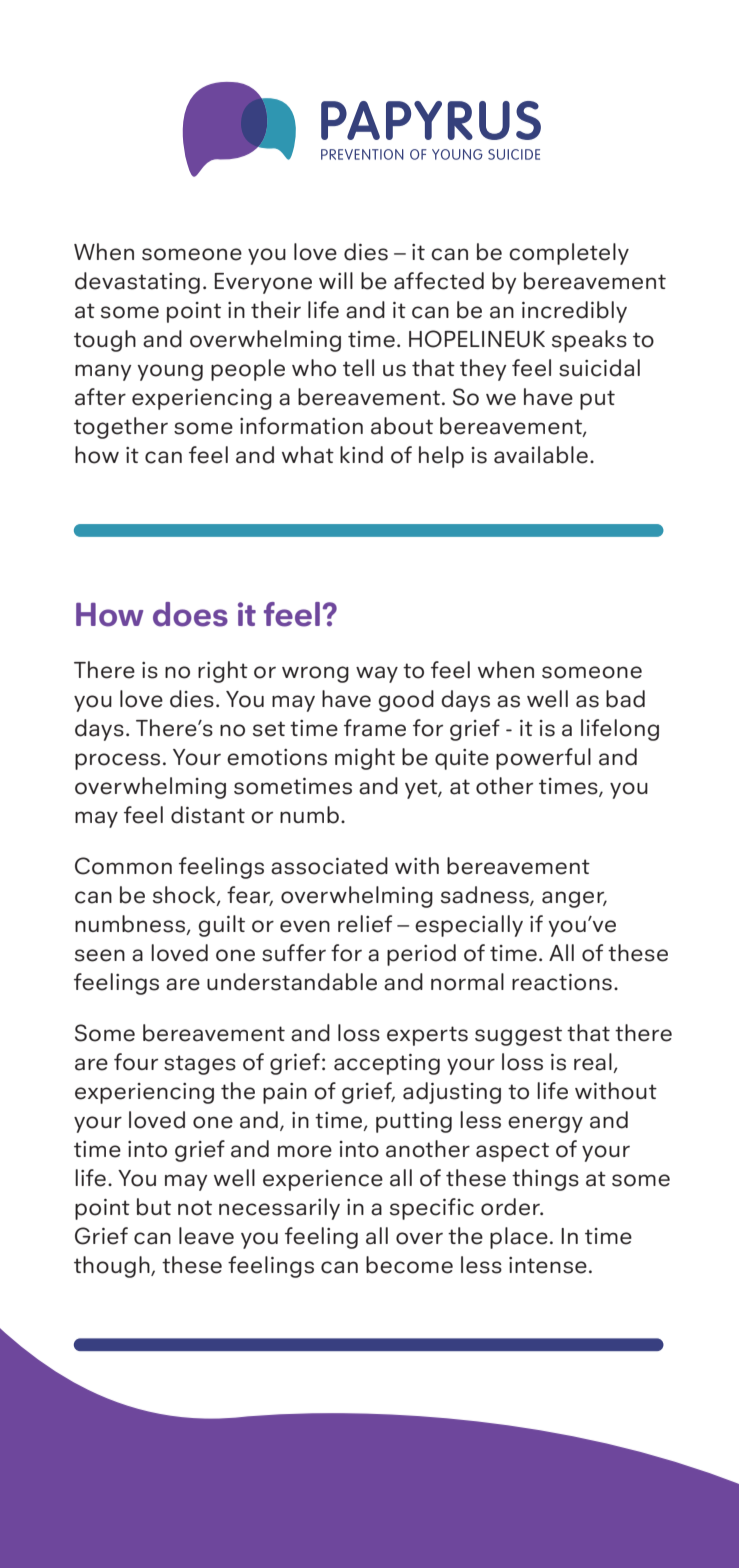 The width and height of the document is (739, 1568). What do you see at coordinates (137, 283) in the document?
I see `devastating` at bounding box center [137, 283].
